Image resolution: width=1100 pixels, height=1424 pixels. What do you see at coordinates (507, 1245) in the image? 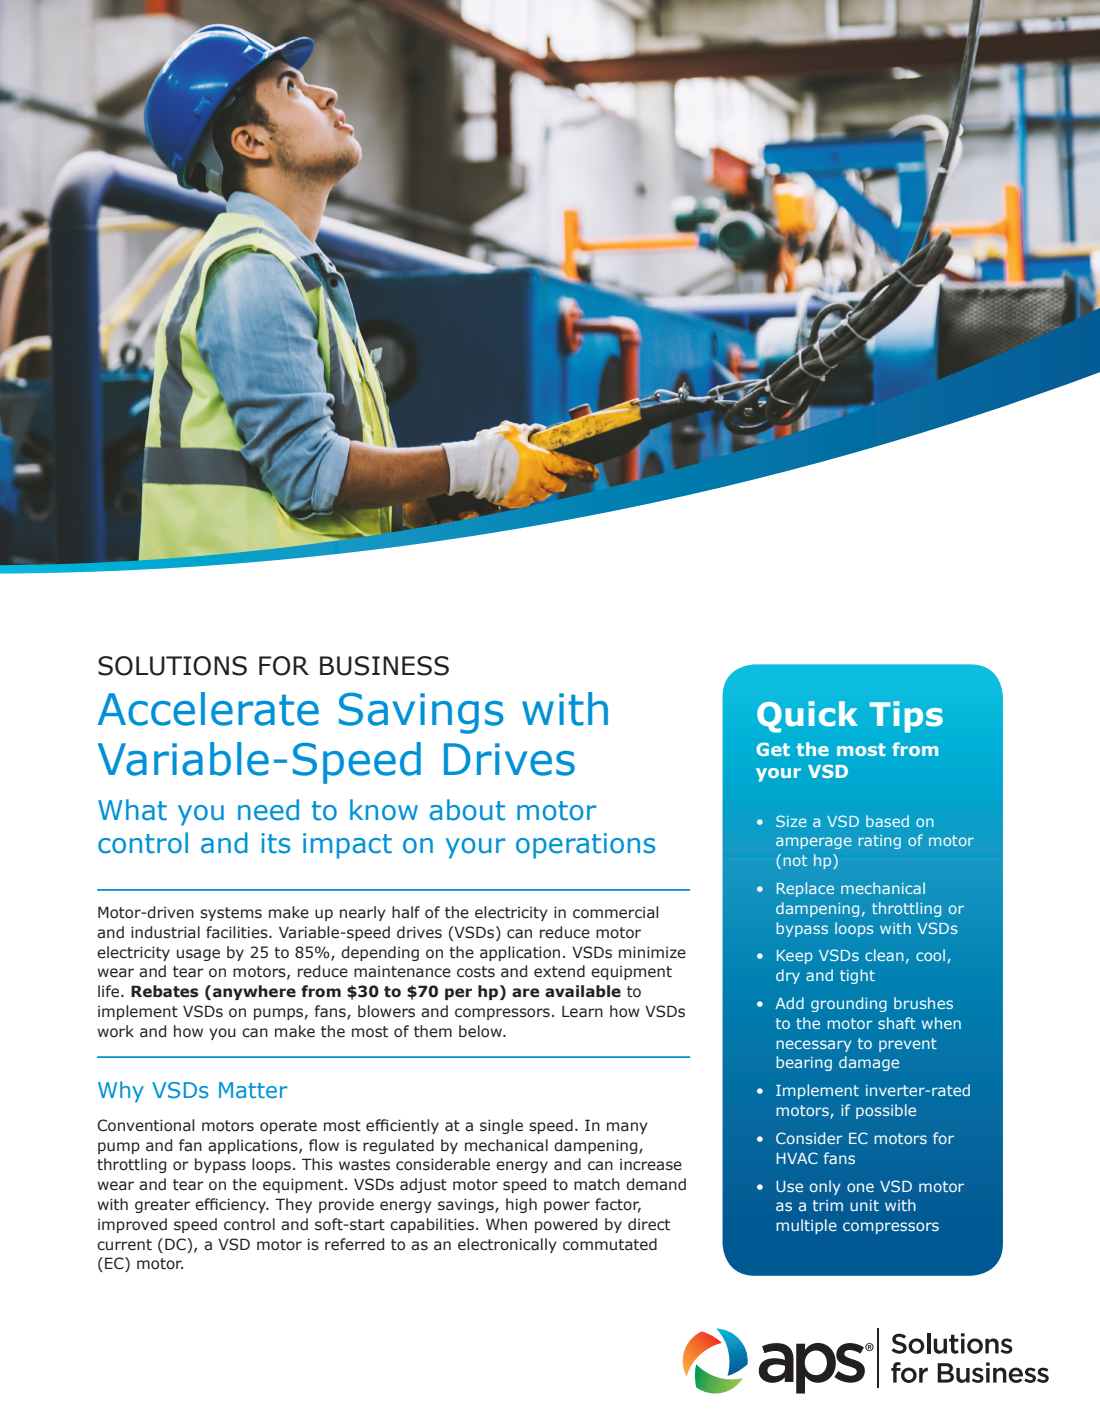
I see `electronically` at bounding box center [507, 1245].
